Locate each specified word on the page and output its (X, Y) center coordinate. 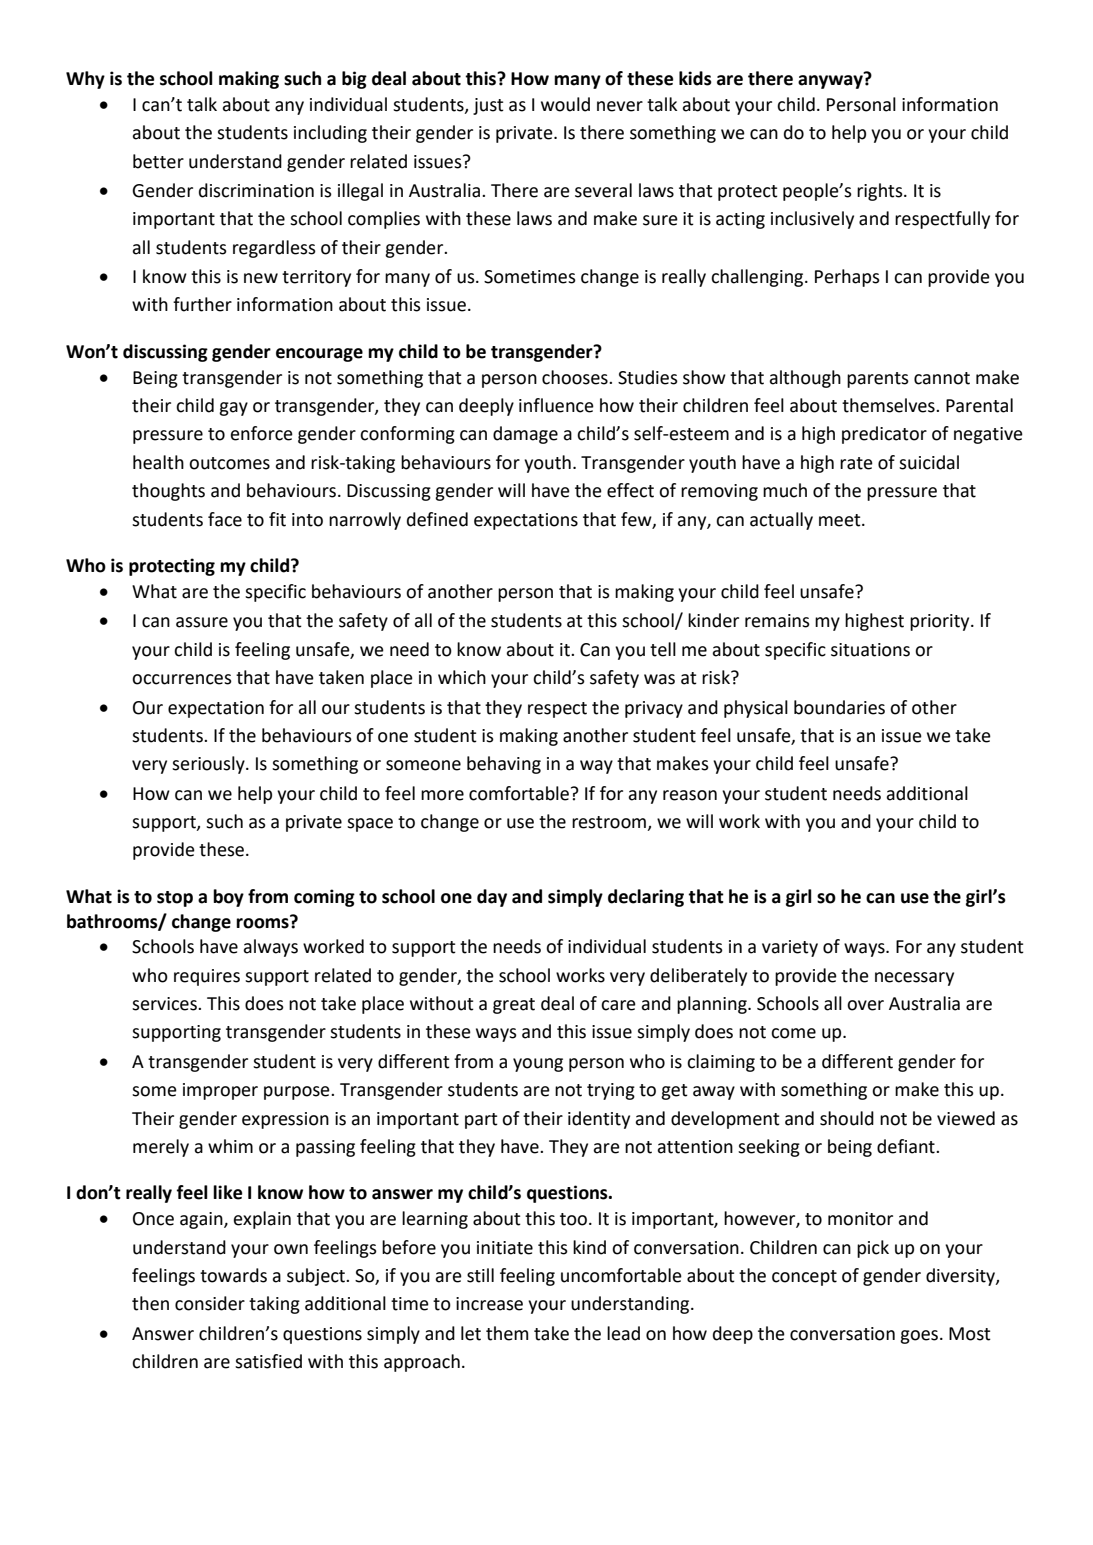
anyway (831, 81)
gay (233, 409)
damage (525, 435)
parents (878, 380)
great (514, 1006)
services (165, 1004)
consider (210, 1303)
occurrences (182, 679)
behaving (504, 765)
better (158, 161)
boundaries (839, 707)
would (565, 104)
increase (489, 1304)
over (865, 1005)
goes (919, 1337)
